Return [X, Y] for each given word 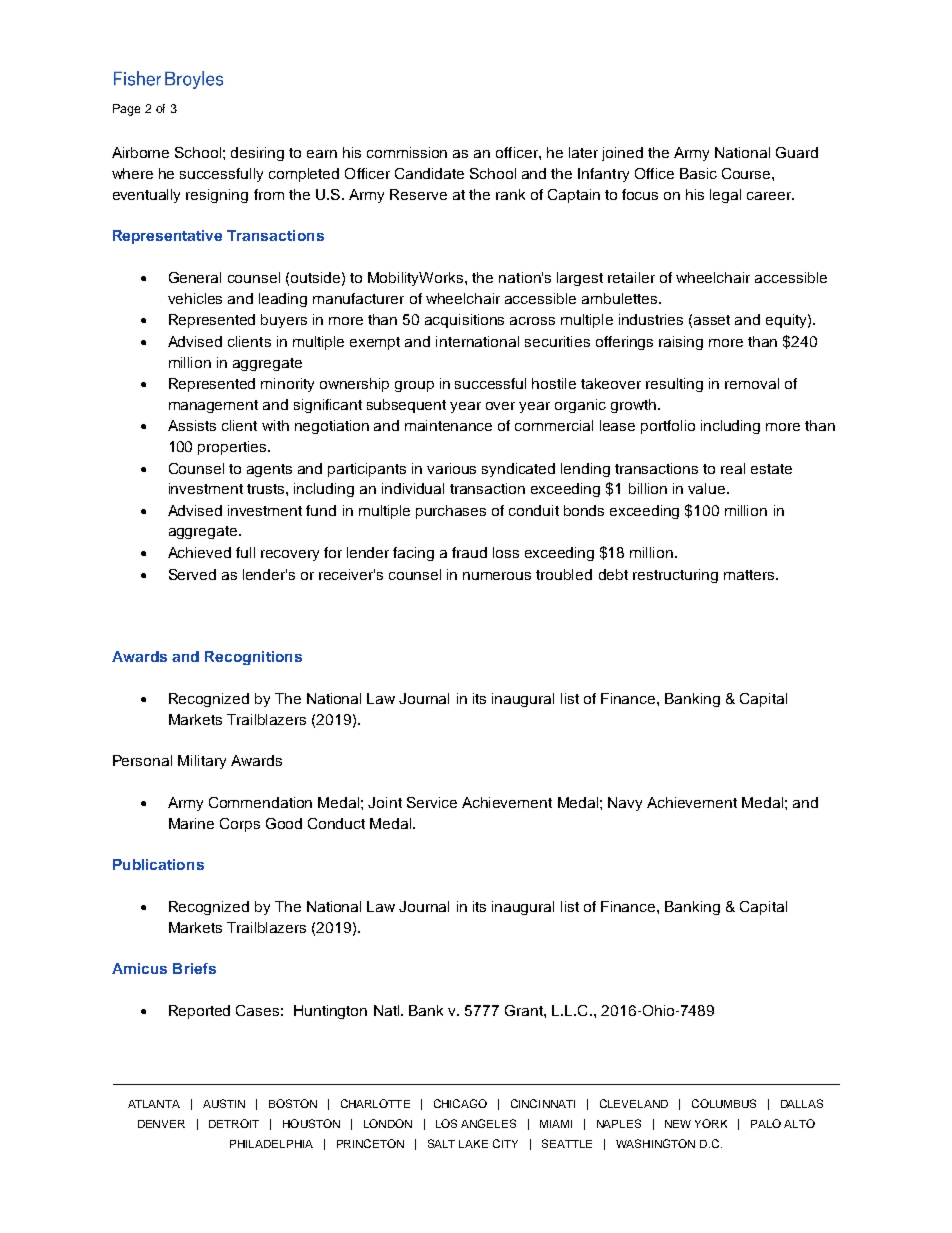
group [414, 386]
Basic [698, 173]
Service [432, 802]
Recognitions [253, 658]
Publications [158, 864]
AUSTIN [224, 1103]
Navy [625, 804]
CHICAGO [460, 1103]
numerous [497, 576]
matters [750, 575]
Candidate [429, 173]
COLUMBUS [724, 1103]
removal [752, 383]
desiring [257, 154]
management [213, 406]
